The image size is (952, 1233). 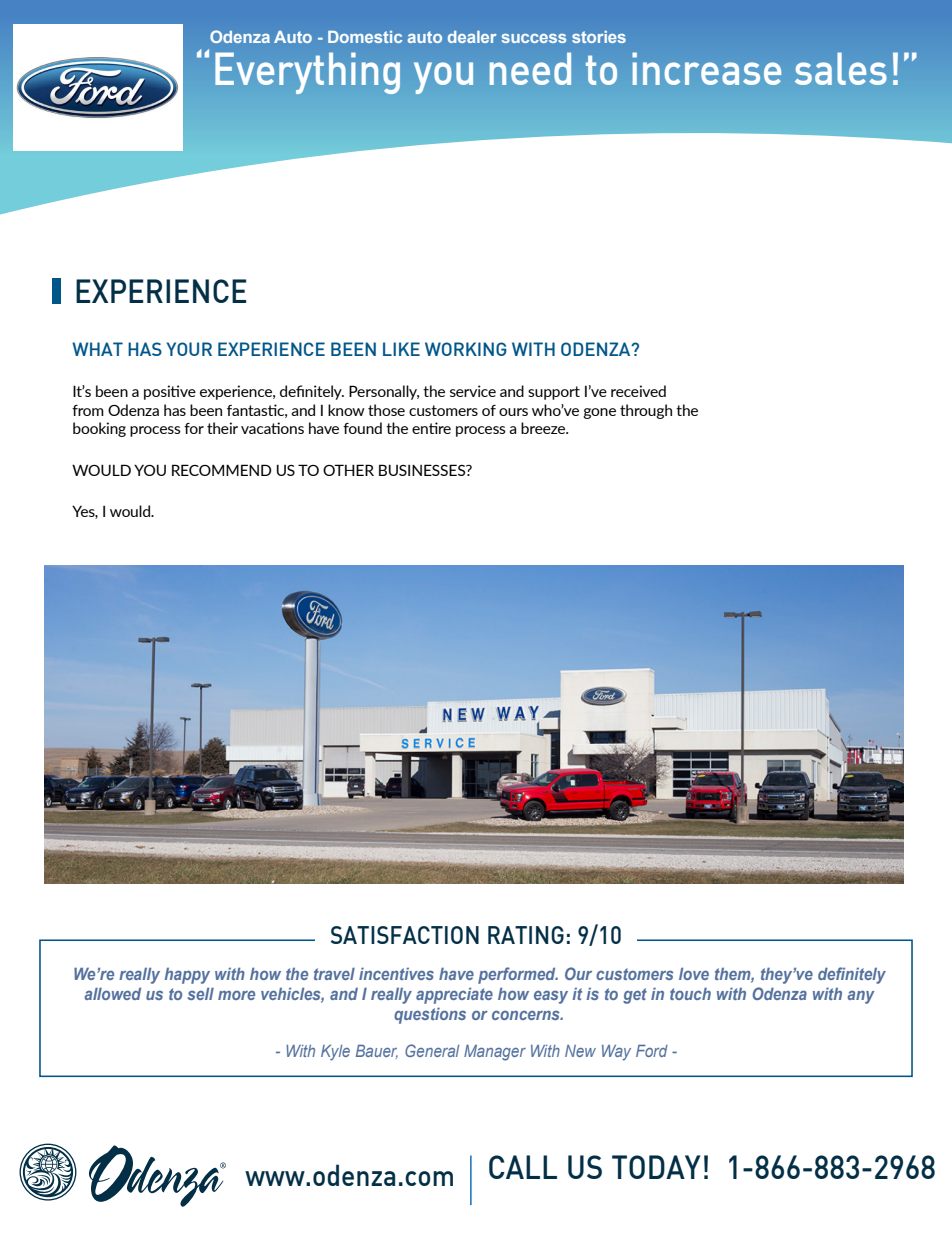 What do you see at coordinates (694, 974) in the page?
I see `love` at bounding box center [694, 974].
